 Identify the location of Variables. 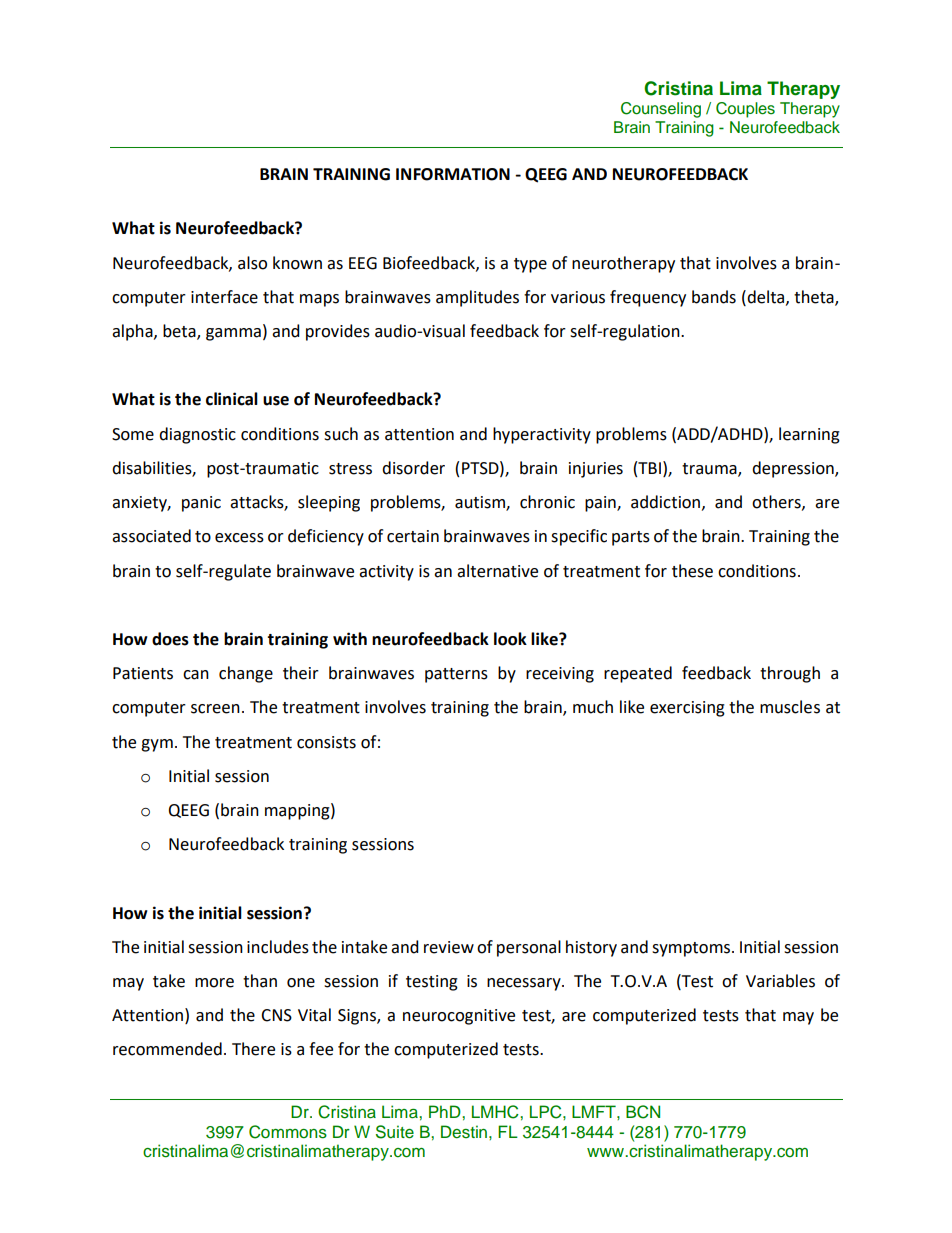
(780, 981).
